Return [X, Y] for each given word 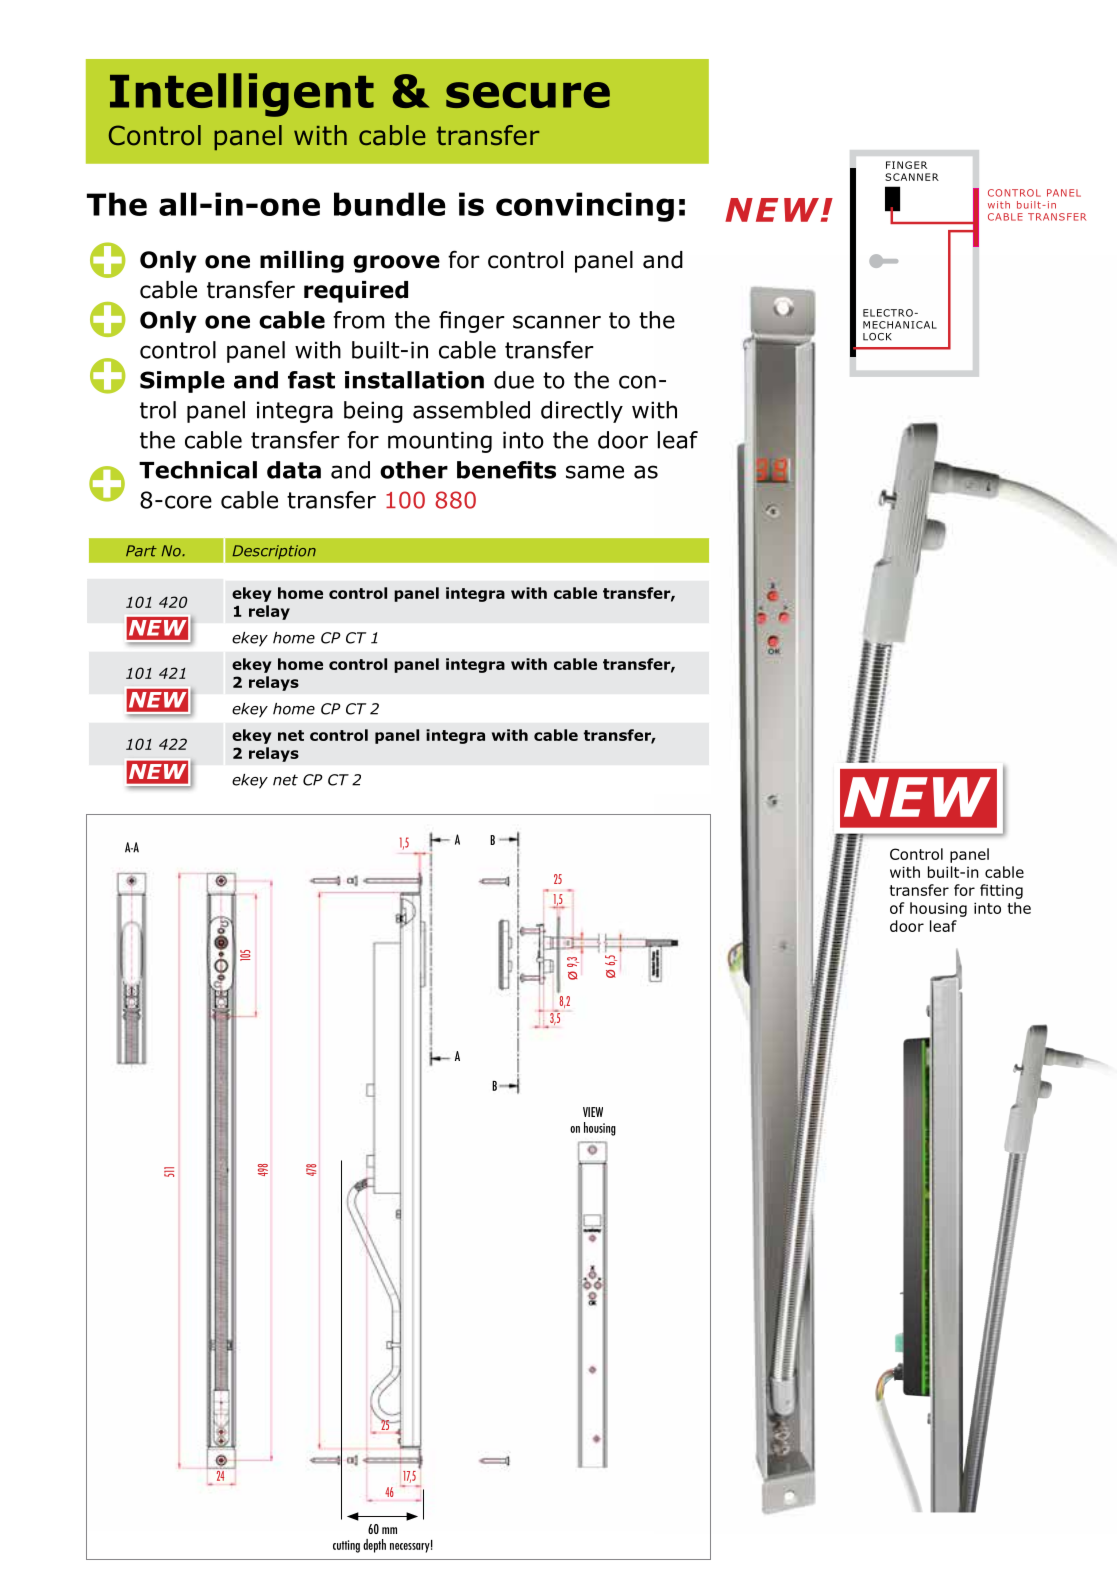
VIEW [593, 1112]
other [414, 470]
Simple [182, 382]
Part [141, 551]
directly [582, 412]
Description [274, 552]
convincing [585, 207]
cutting [346, 1546]
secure [528, 95]
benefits [506, 470]
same [595, 472]
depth [374, 1546]
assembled [471, 410]
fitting [1001, 891]
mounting [440, 442]
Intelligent [242, 95]
